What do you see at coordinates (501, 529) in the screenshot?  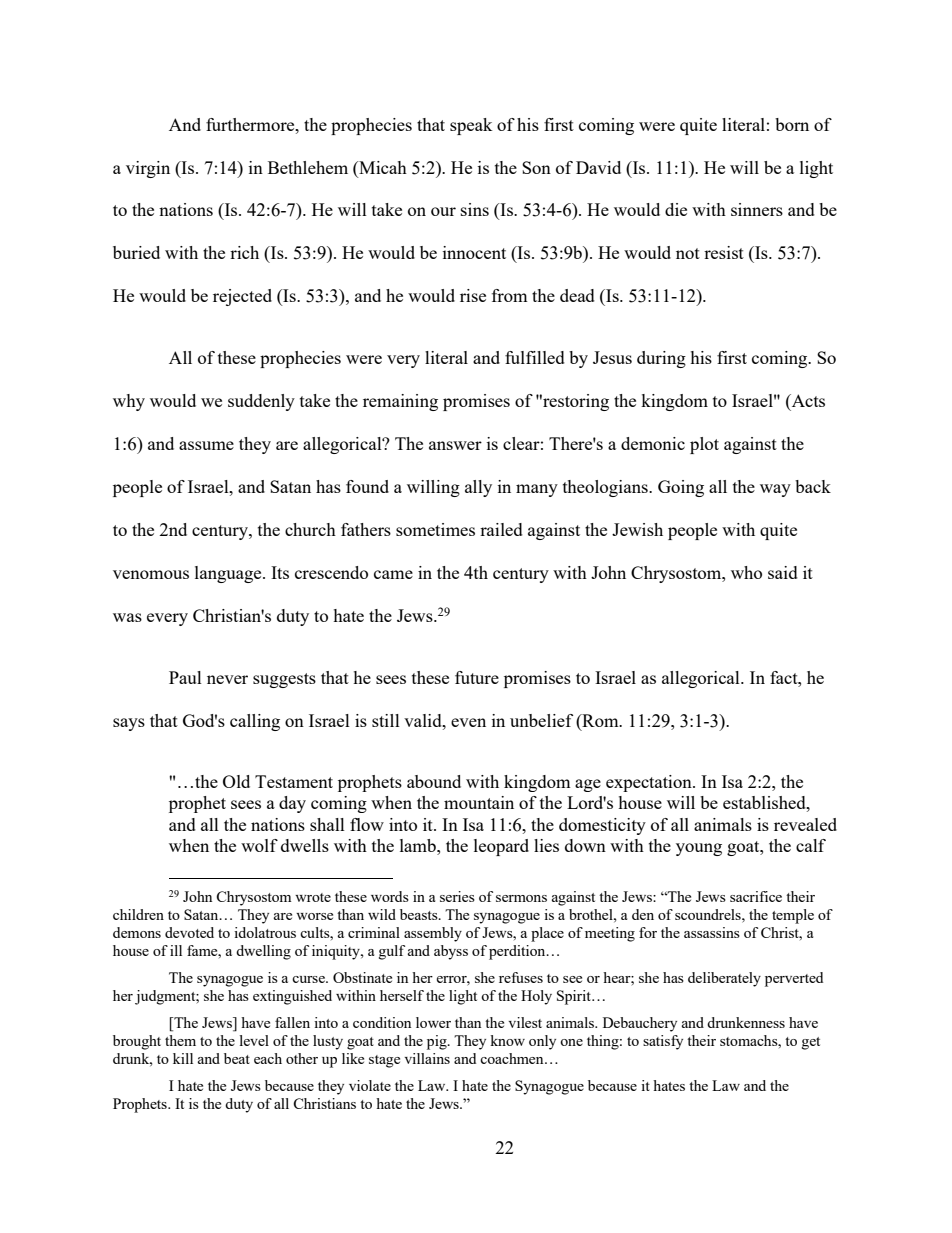 I see `railed` at bounding box center [501, 529].
